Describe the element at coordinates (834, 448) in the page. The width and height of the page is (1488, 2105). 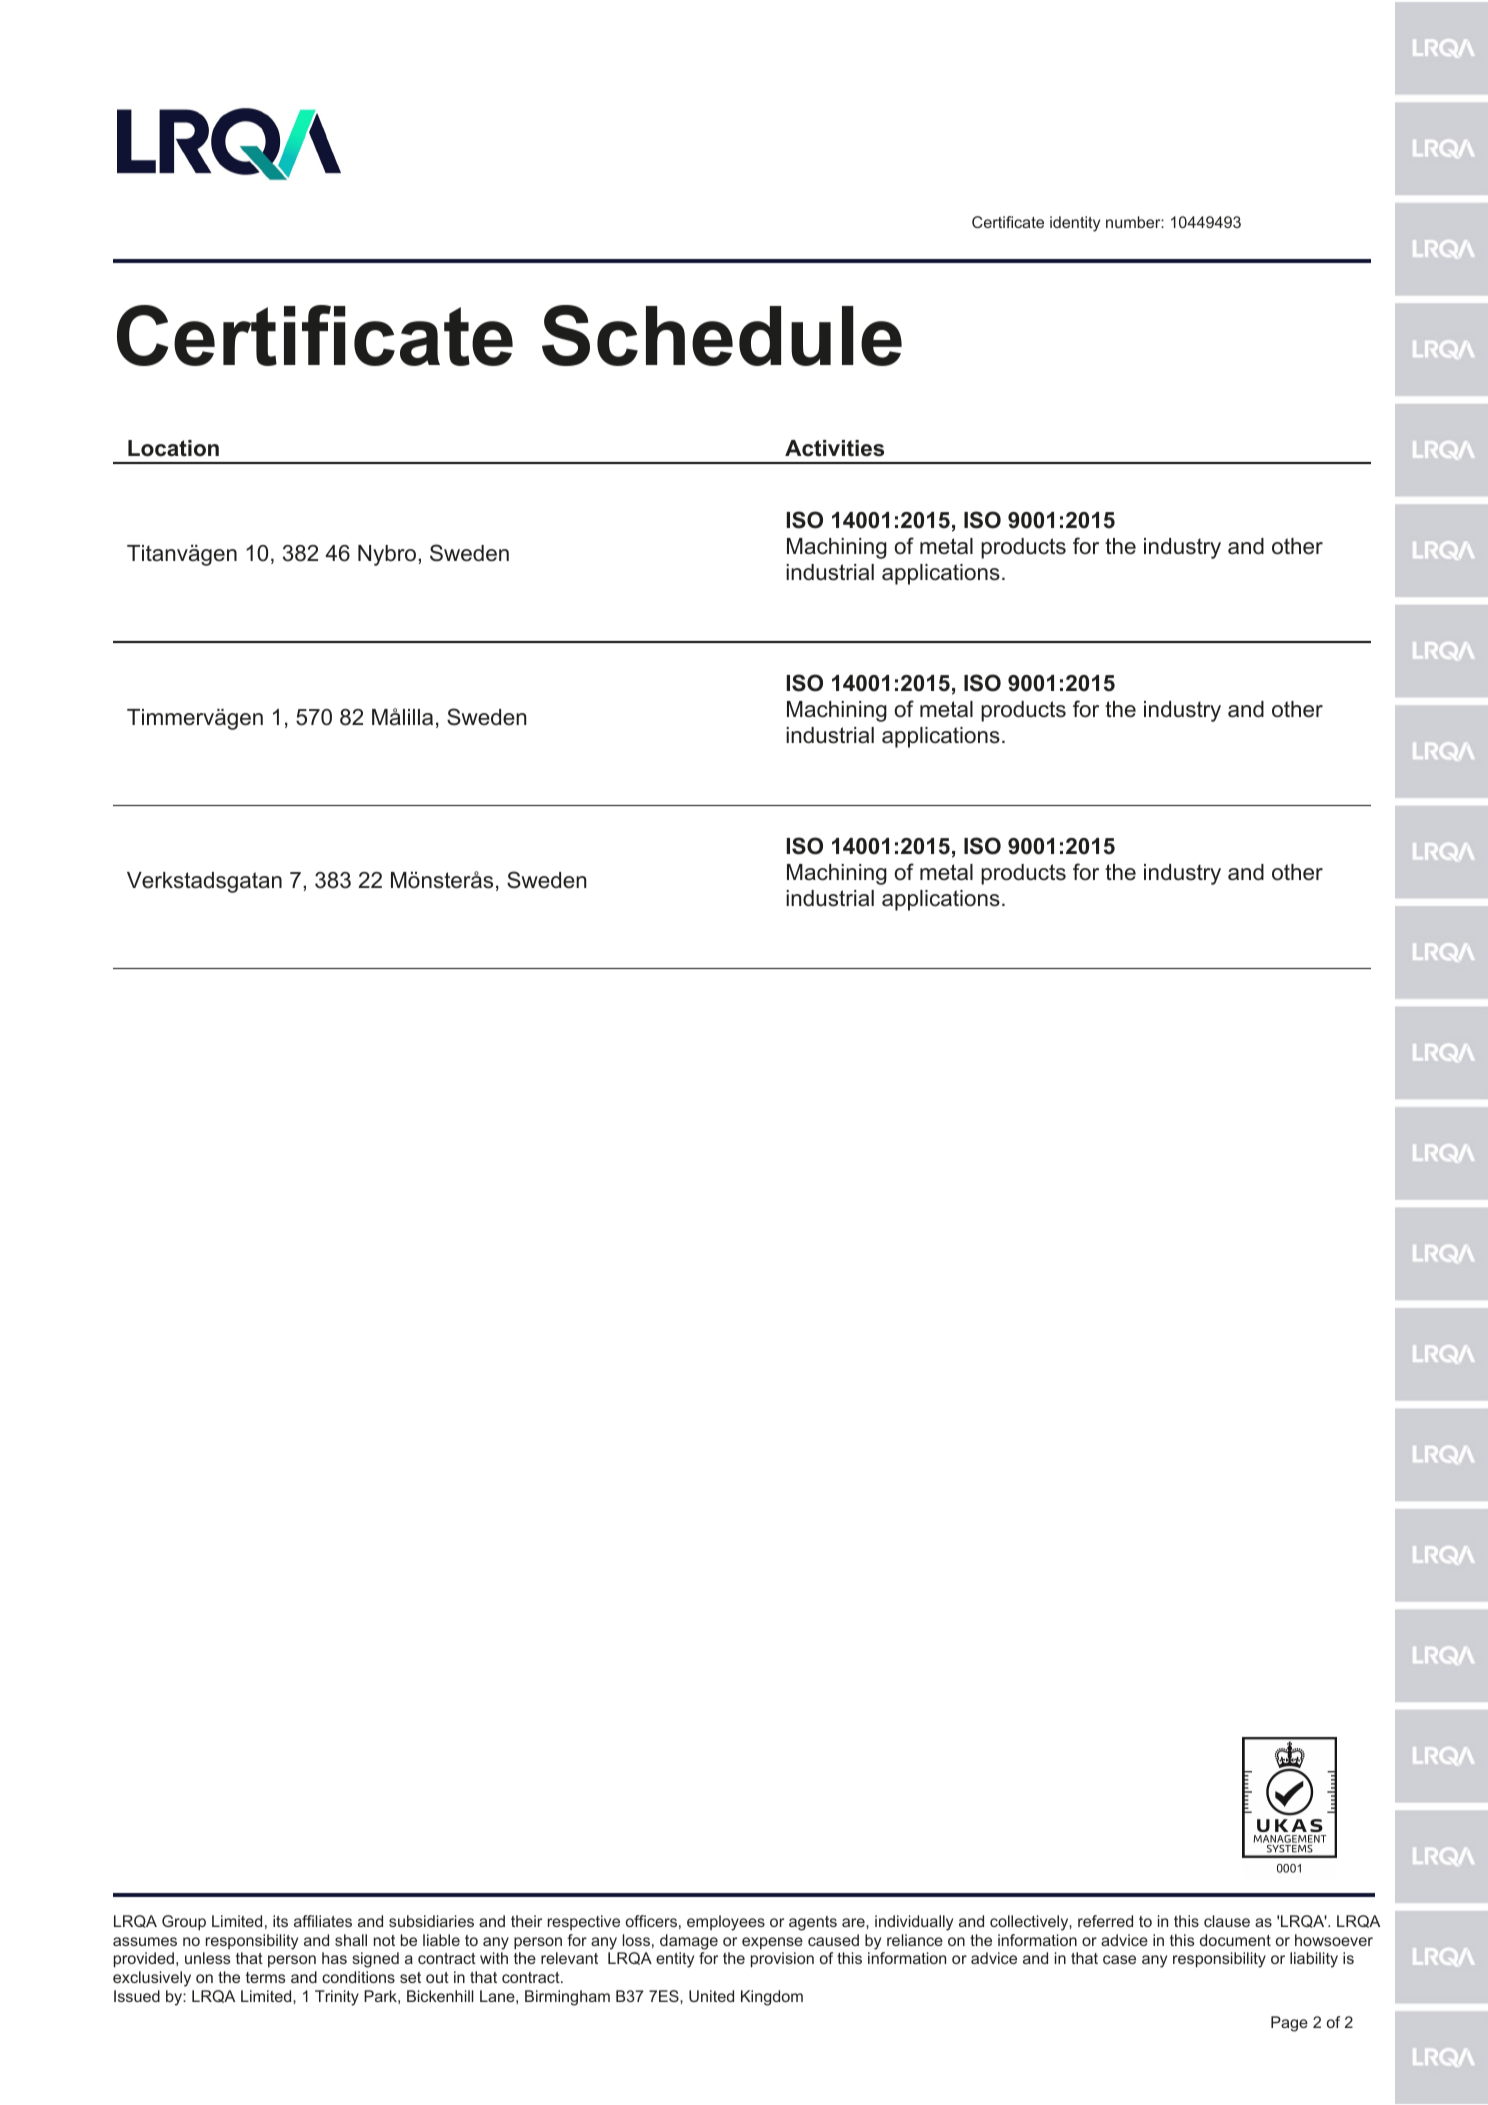
I see `Activities` at that location.
